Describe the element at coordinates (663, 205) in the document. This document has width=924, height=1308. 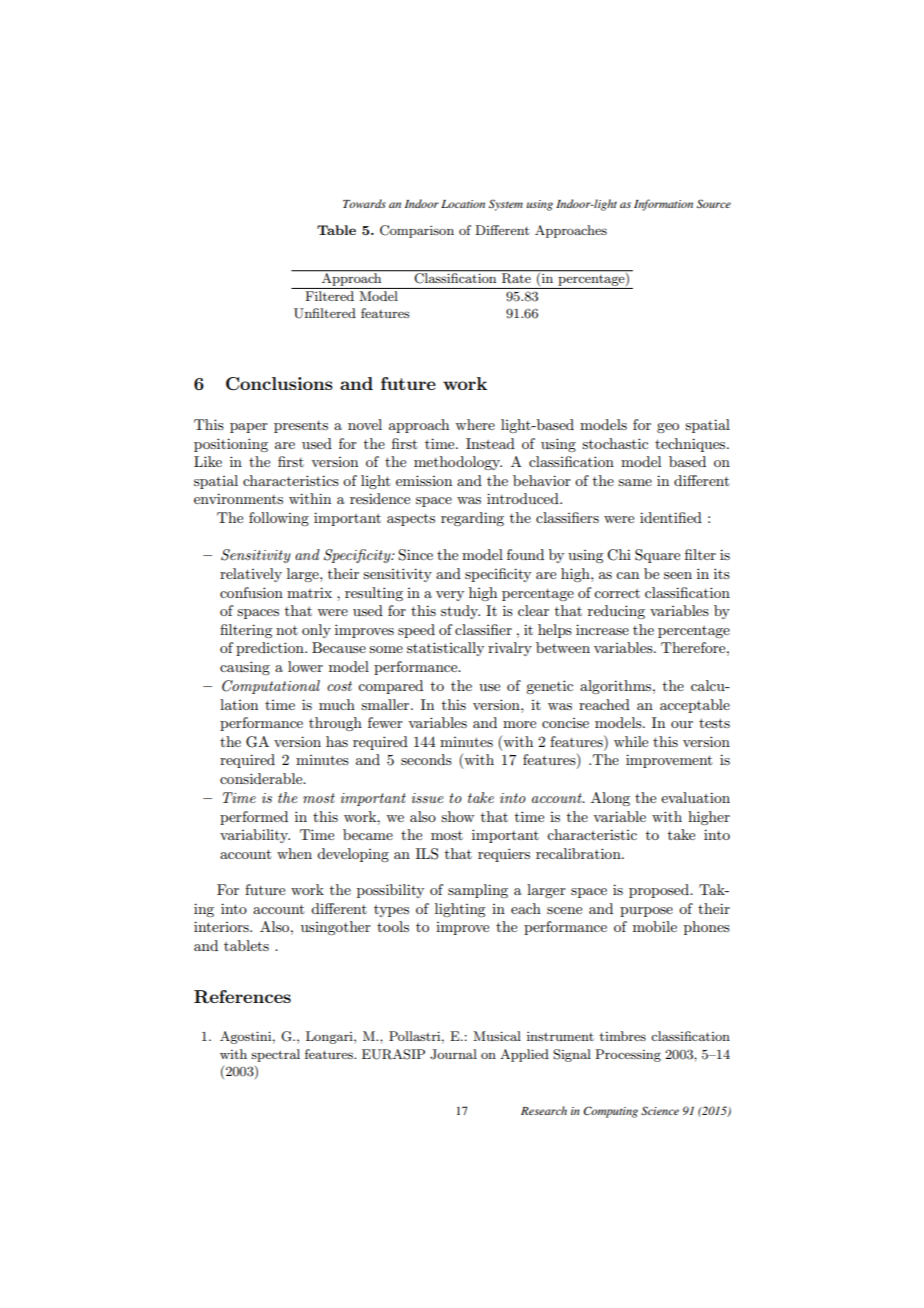
I see `Information` at that location.
